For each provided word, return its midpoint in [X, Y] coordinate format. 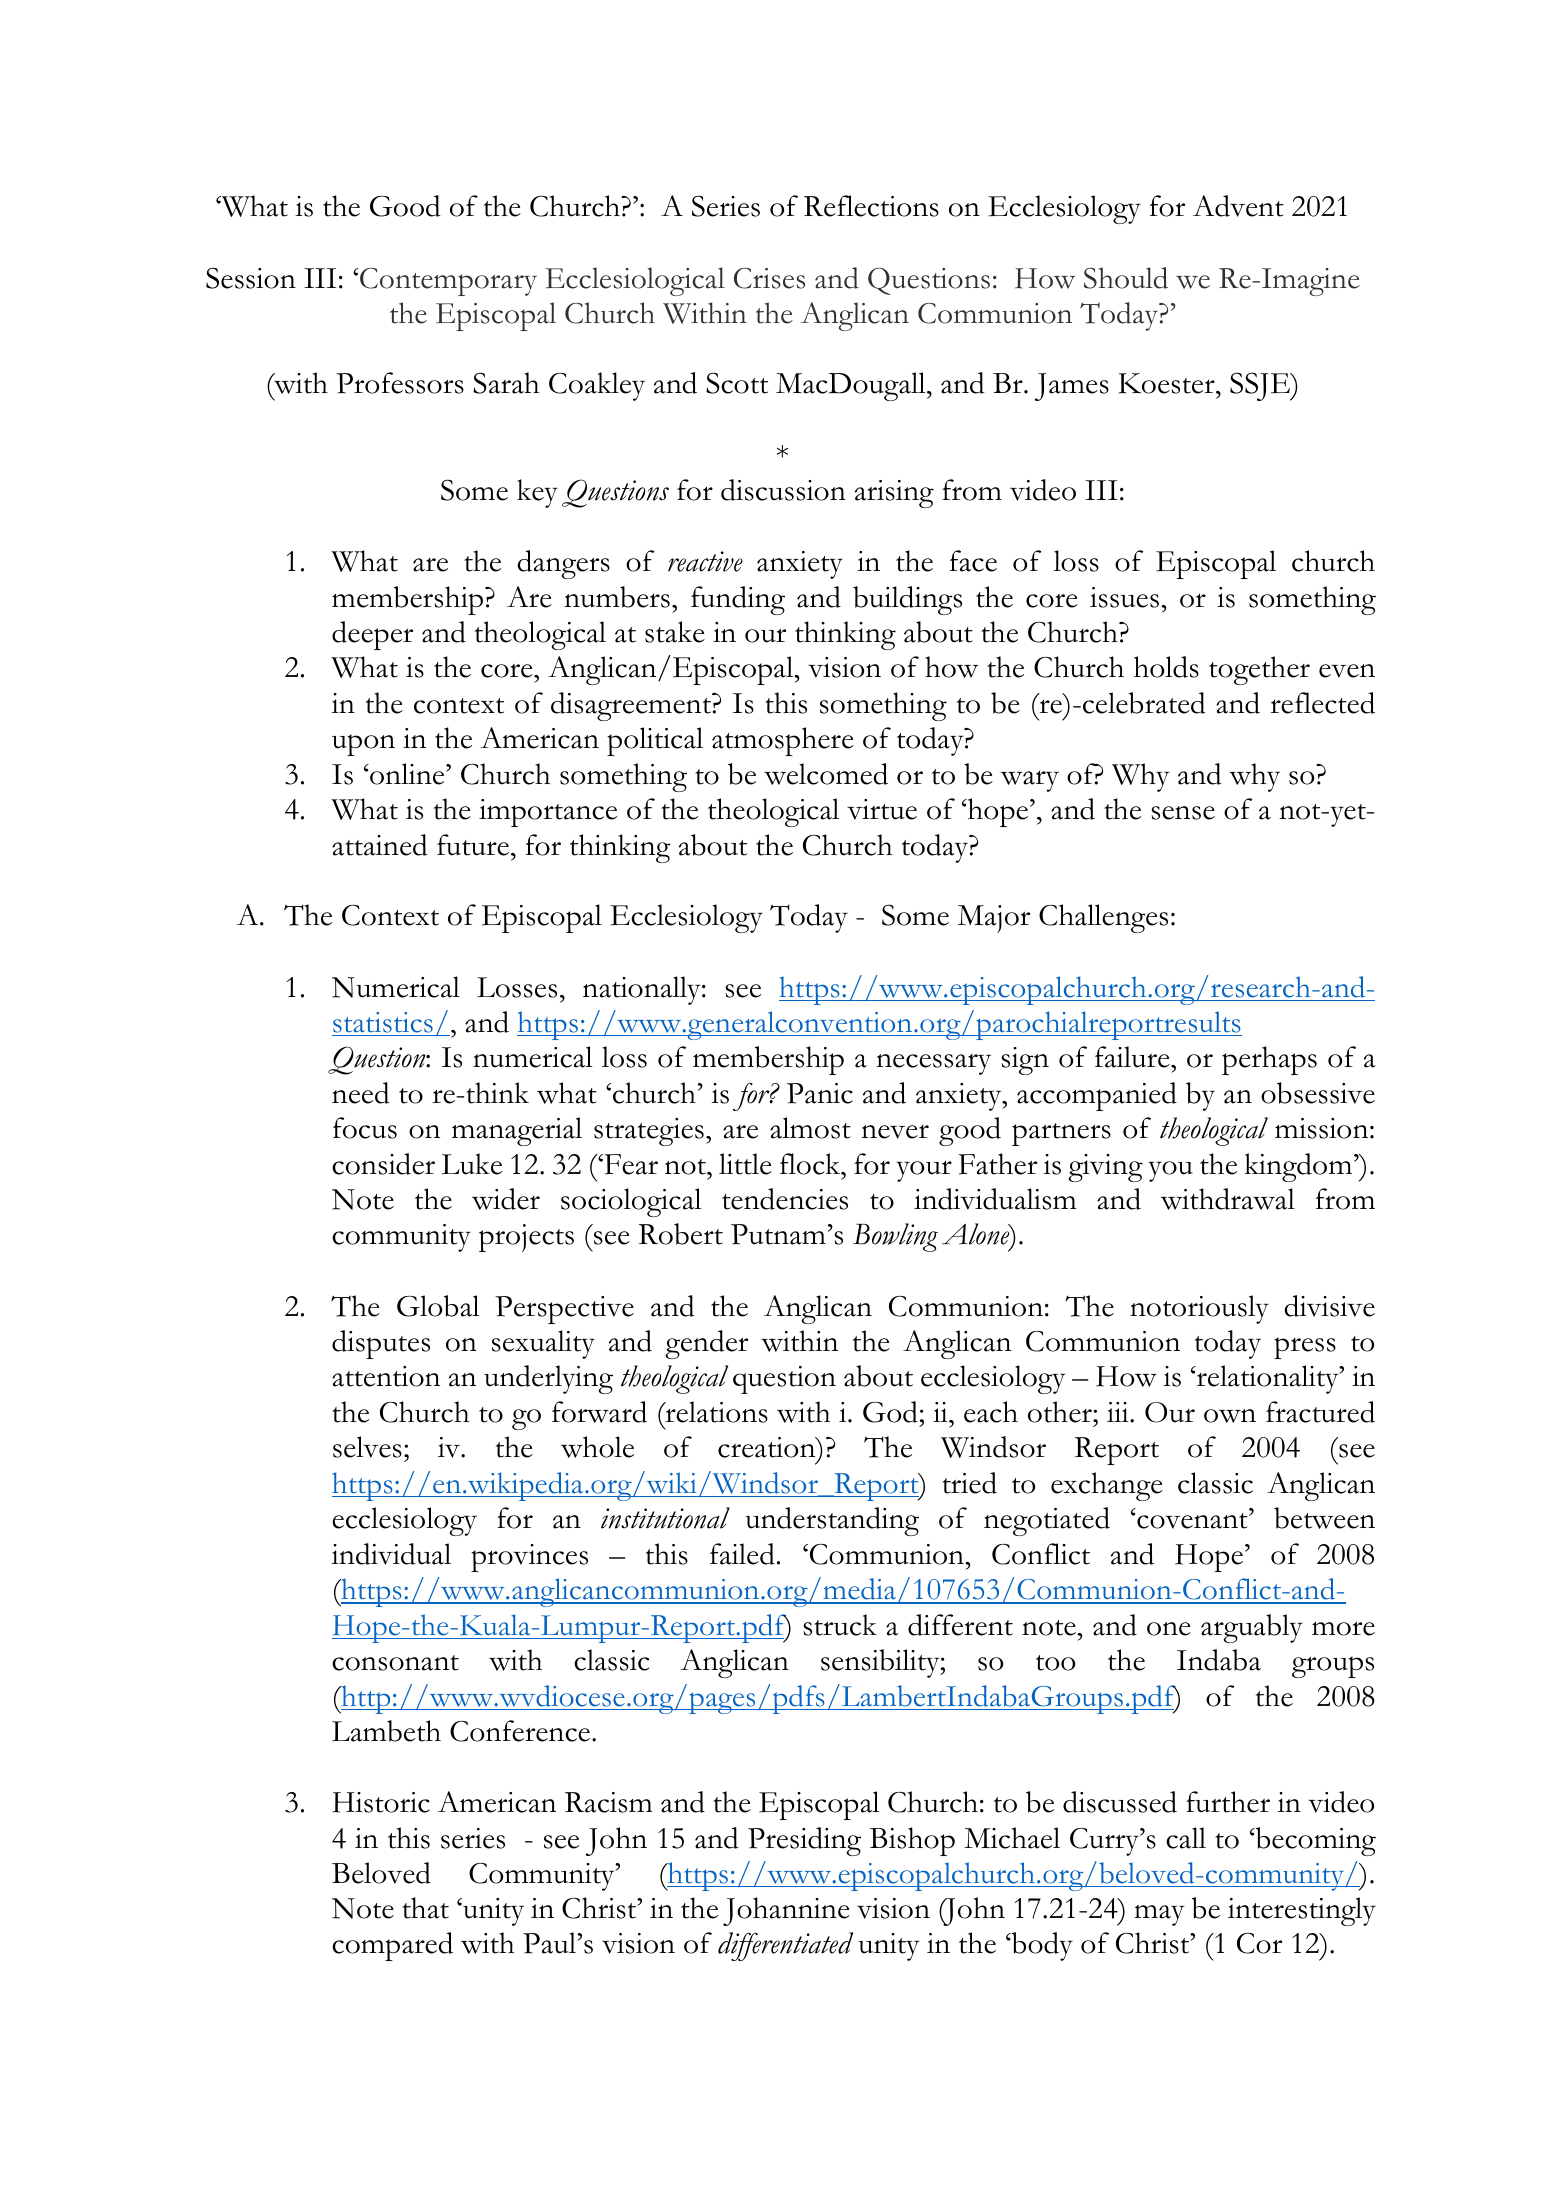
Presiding [804, 1841]
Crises [769, 278]
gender [706, 1344]
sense [1183, 813]
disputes [381, 1344]
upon [363, 745]
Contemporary [448, 282]
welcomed [826, 774]
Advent [1238, 206]
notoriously [1199, 1309]
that [425, 1908]
